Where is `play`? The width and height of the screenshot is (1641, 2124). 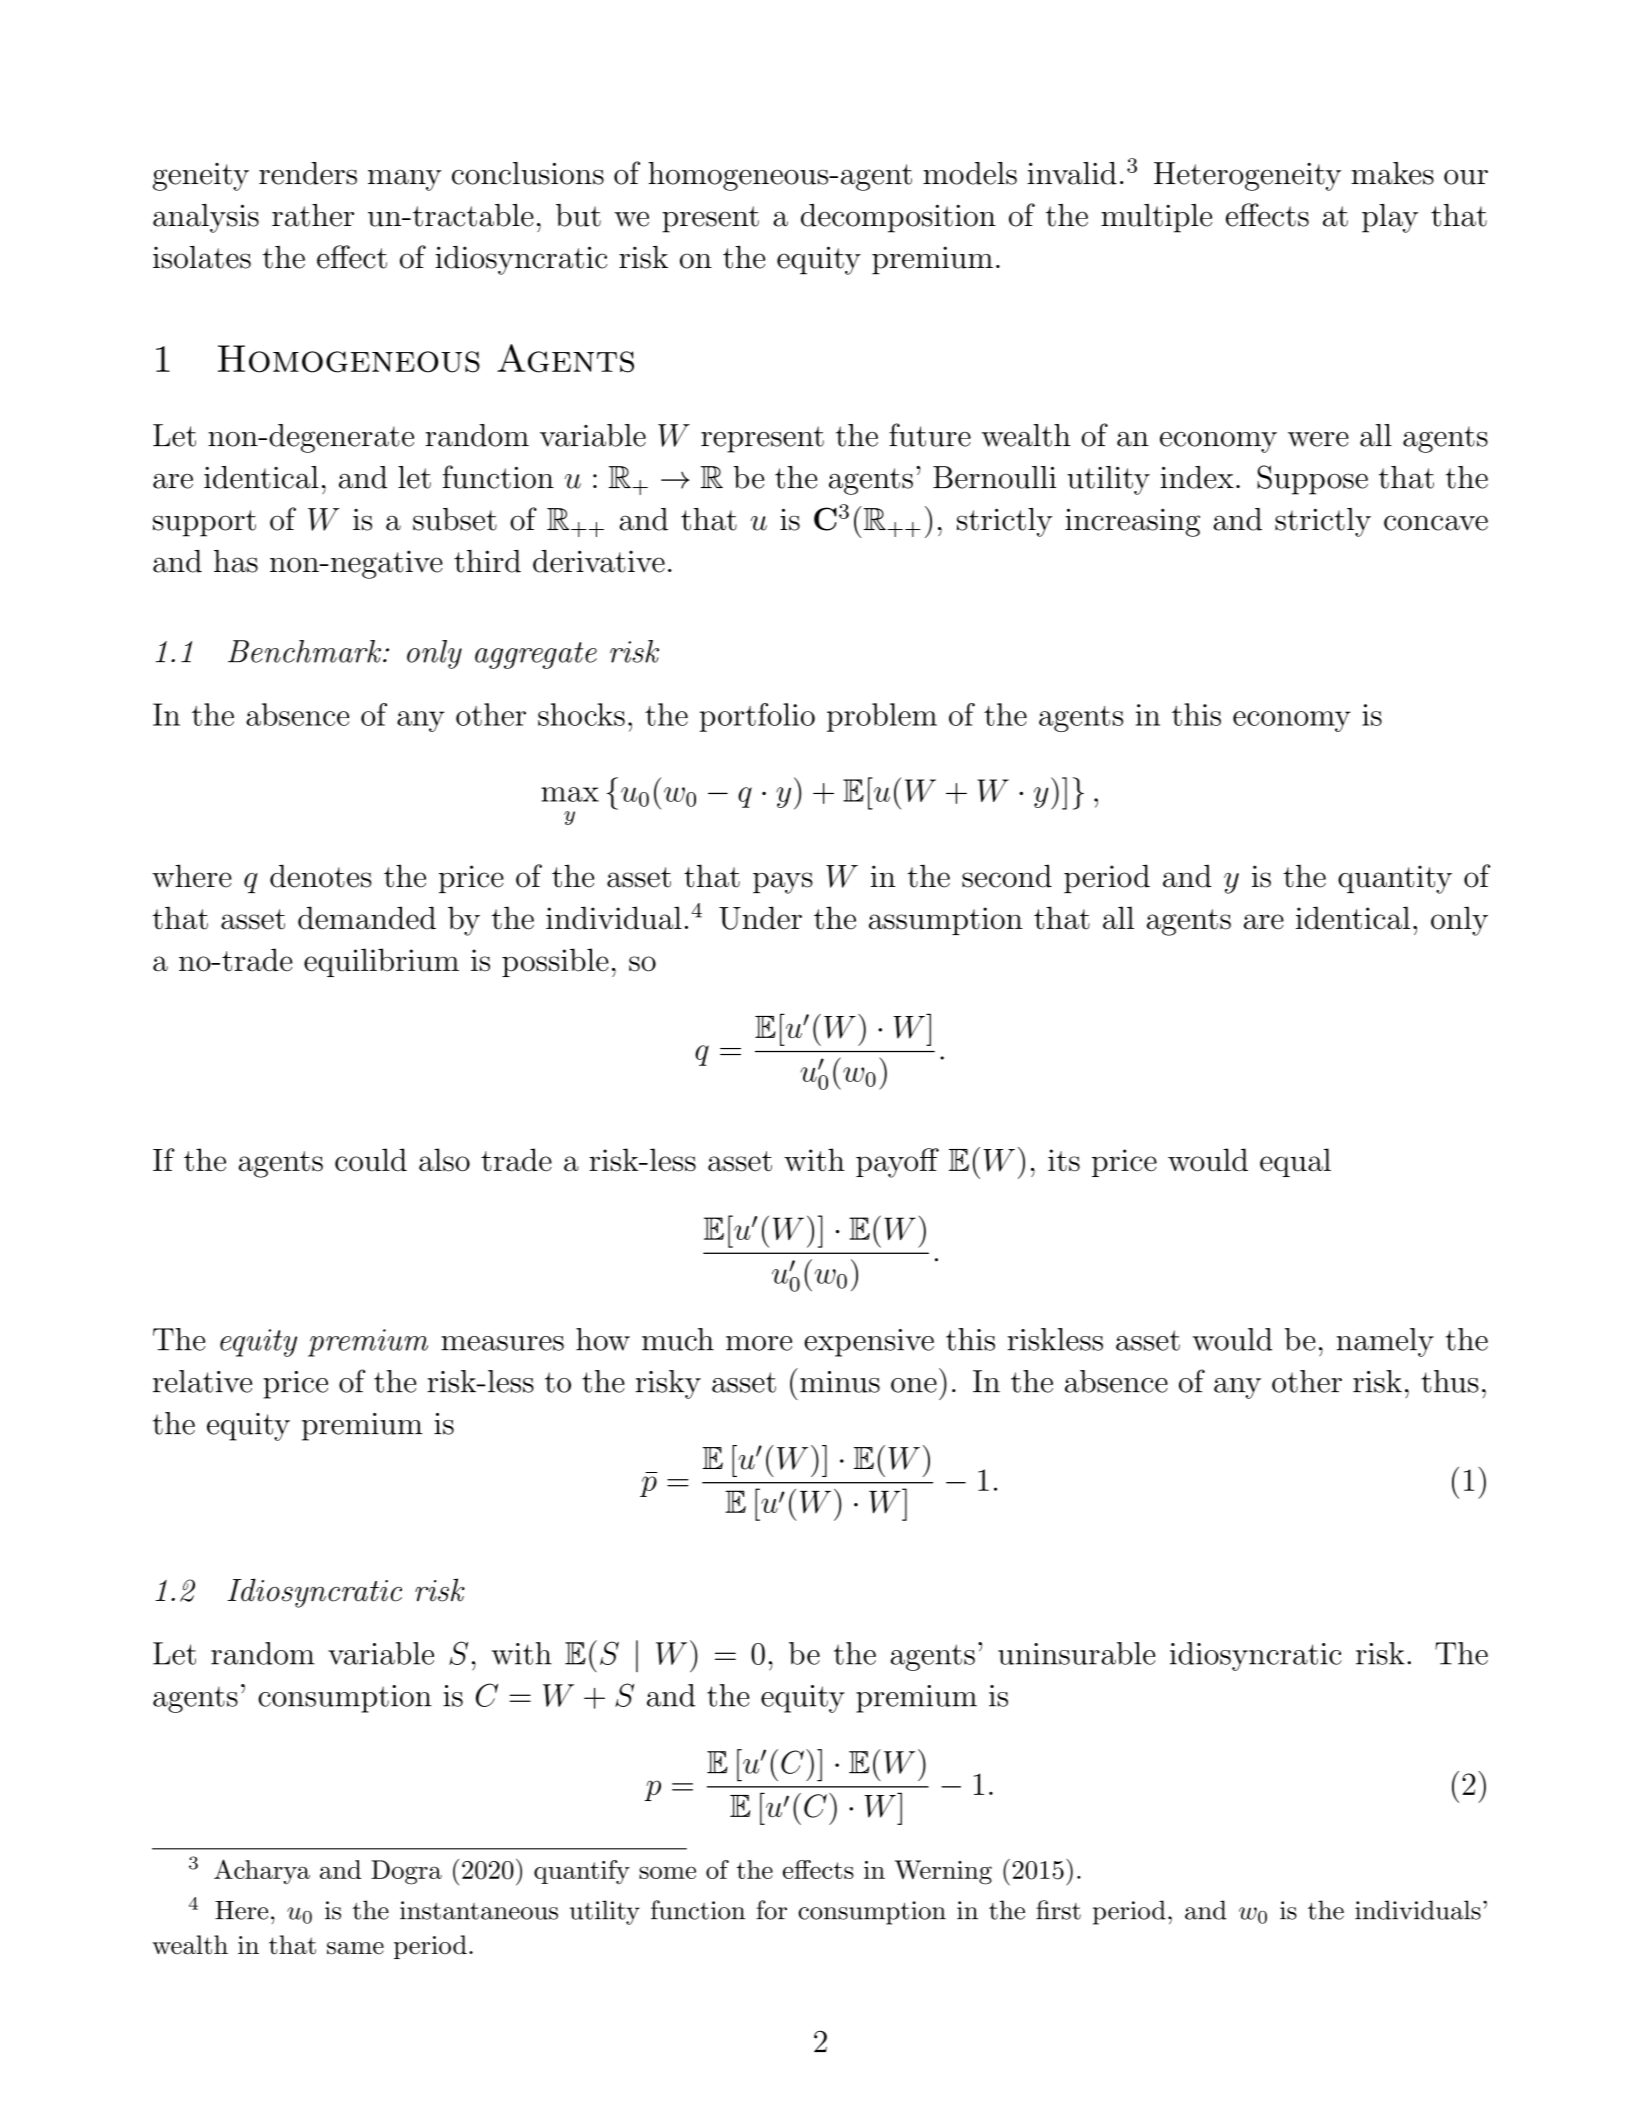 play is located at coordinates (1390, 218).
